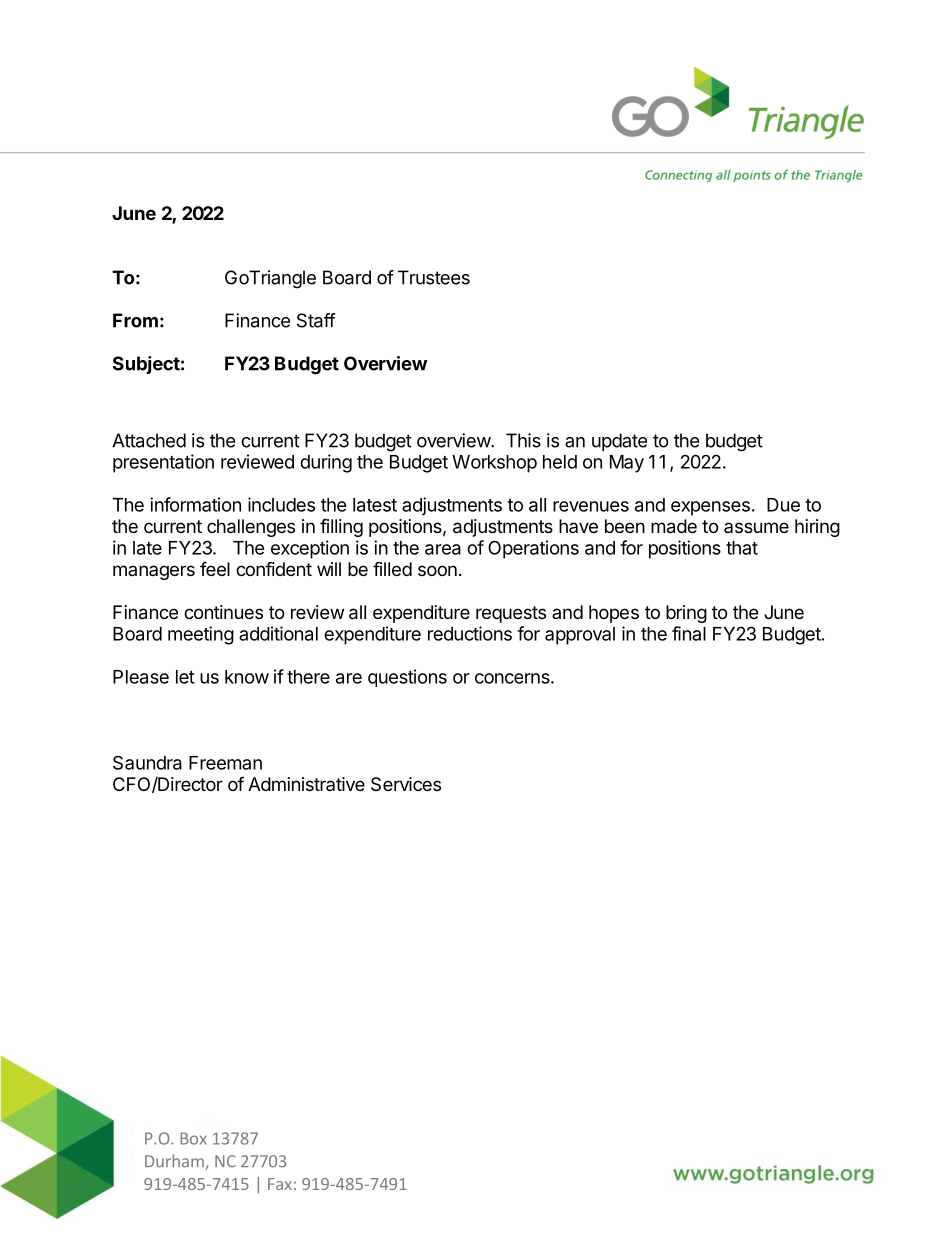 This image has width=952, height=1233. What do you see at coordinates (580, 636) in the image?
I see `approval` at bounding box center [580, 636].
